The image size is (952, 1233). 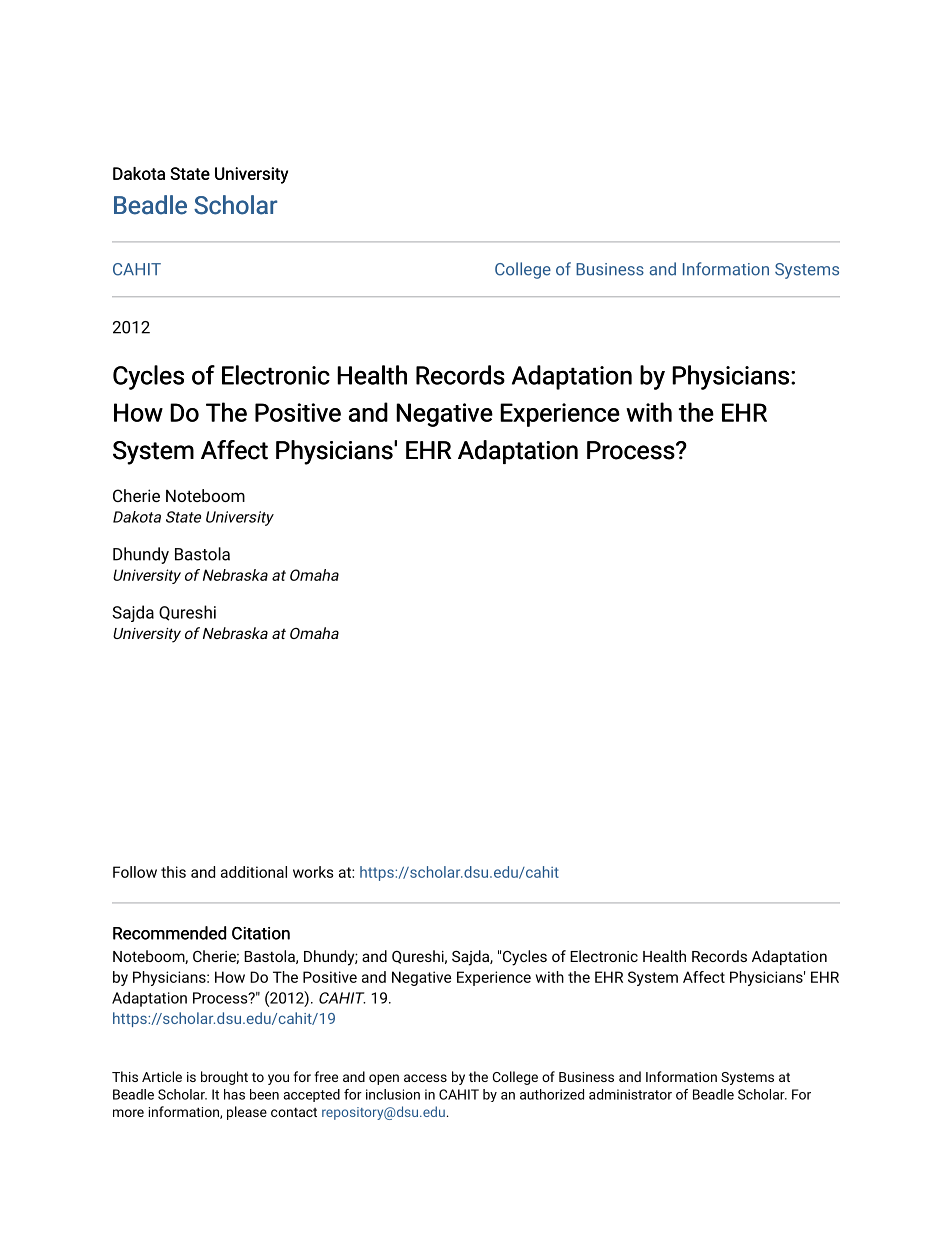 I want to click on Recommended, so click(x=169, y=933).
